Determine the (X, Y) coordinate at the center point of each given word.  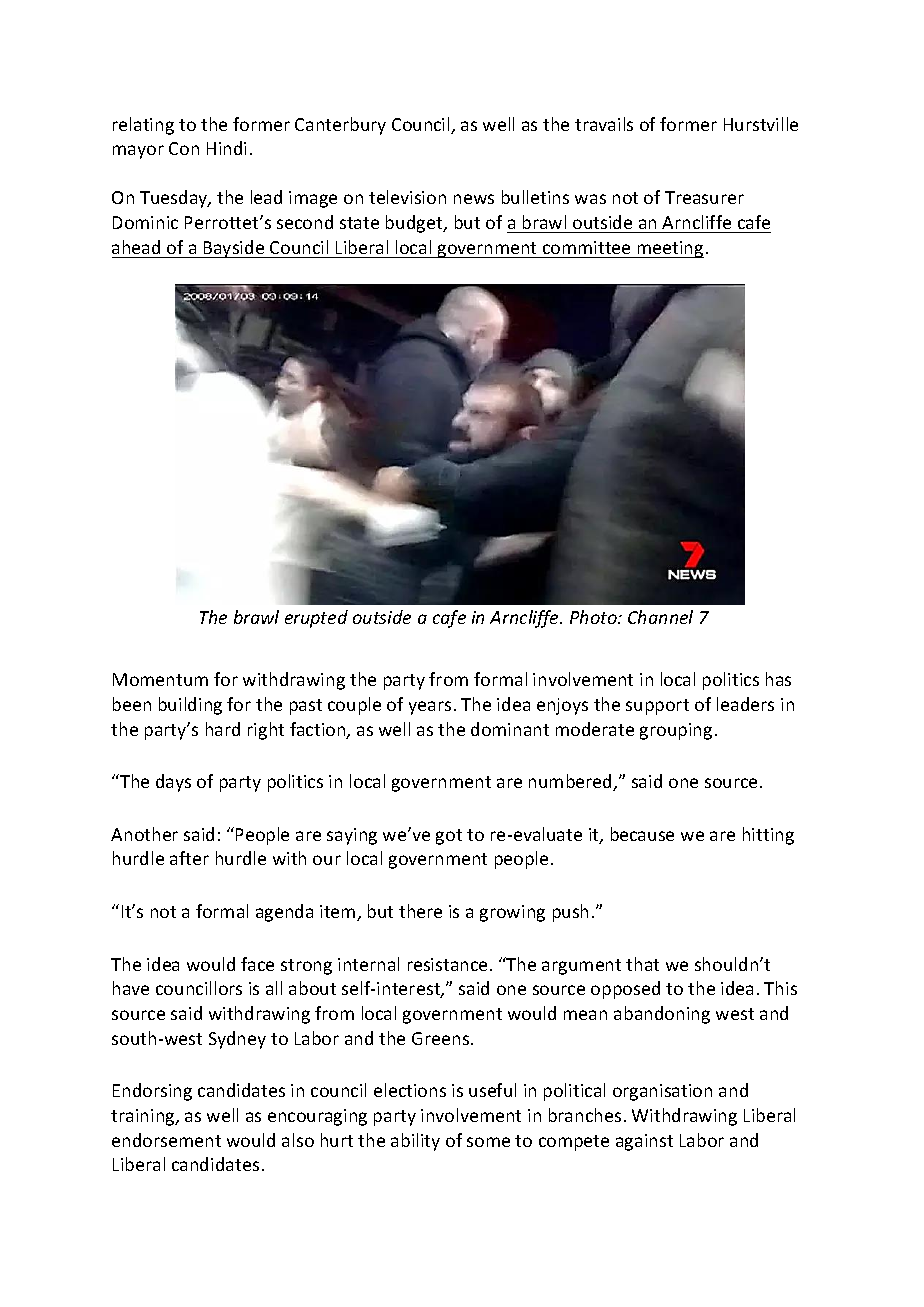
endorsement (166, 1140)
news (474, 199)
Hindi (226, 148)
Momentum (160, 679)
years (430, 708)
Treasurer (704, 197)
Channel (660, 617)
